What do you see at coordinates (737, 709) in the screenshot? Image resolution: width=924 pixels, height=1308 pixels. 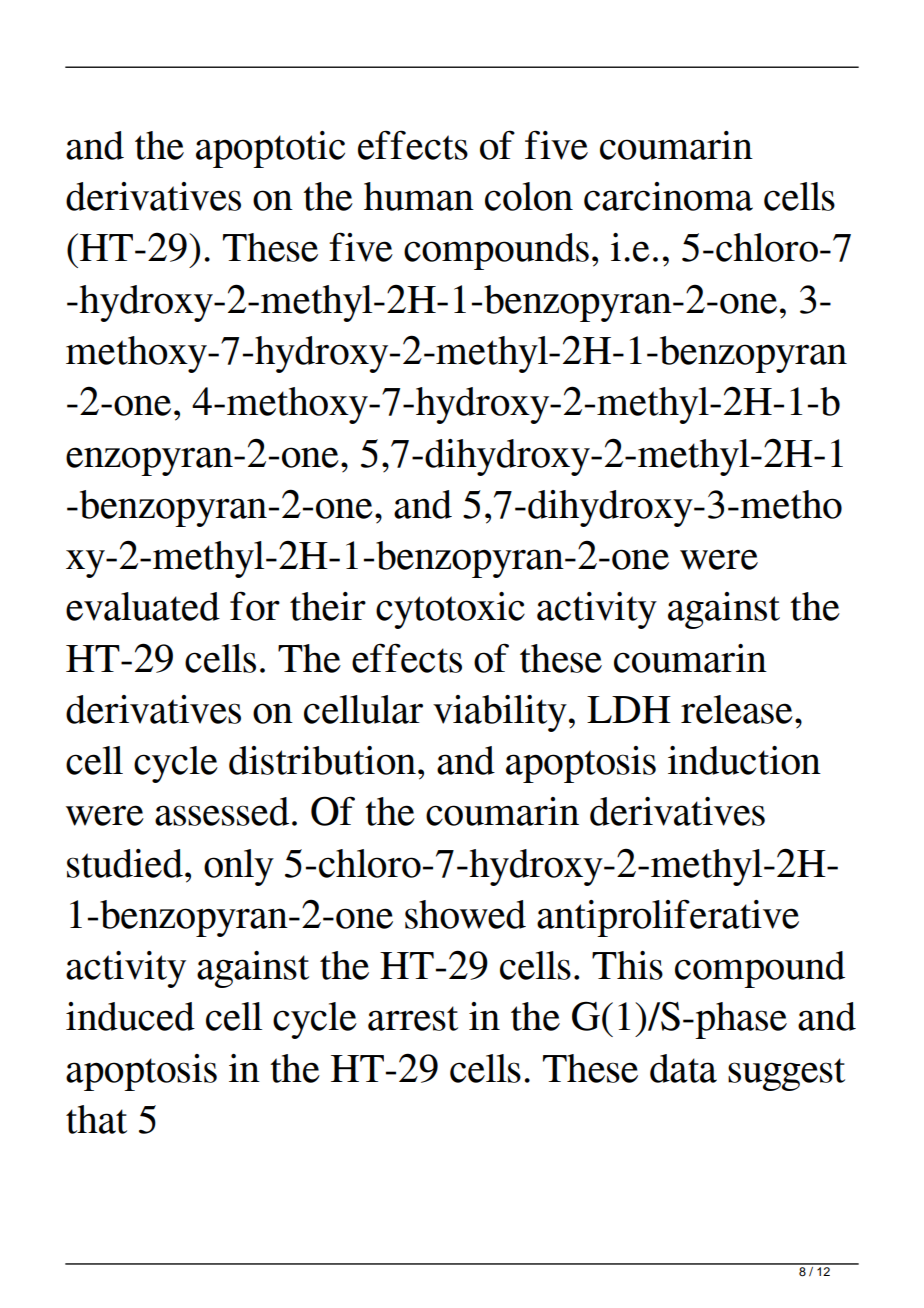 I see `release` at bounding box center [737, 709].
